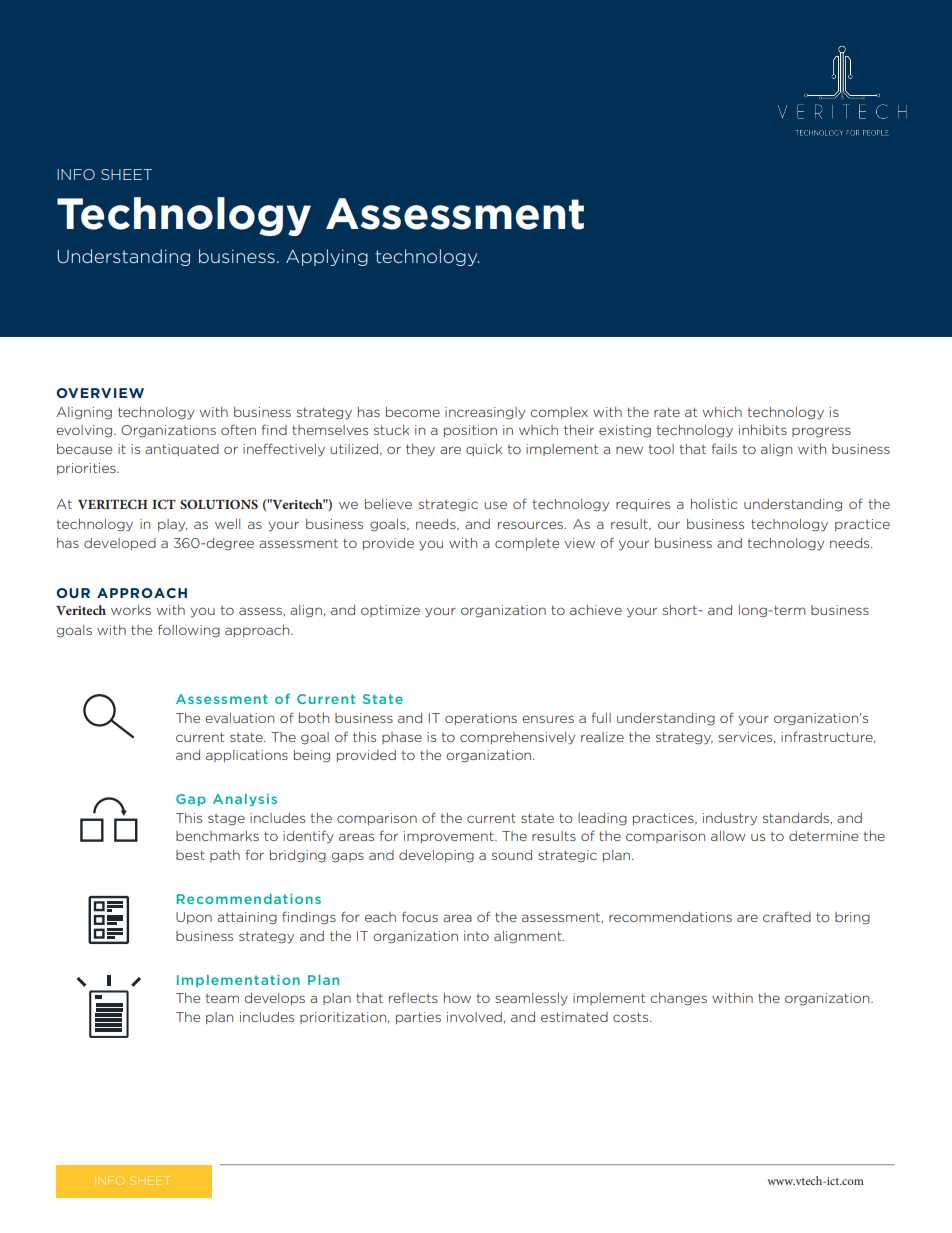 This document has height=1233, width=952. What do you see at coordinates (390, 611) in the document?
I see `optimize` at bounding box center [390, 611].
